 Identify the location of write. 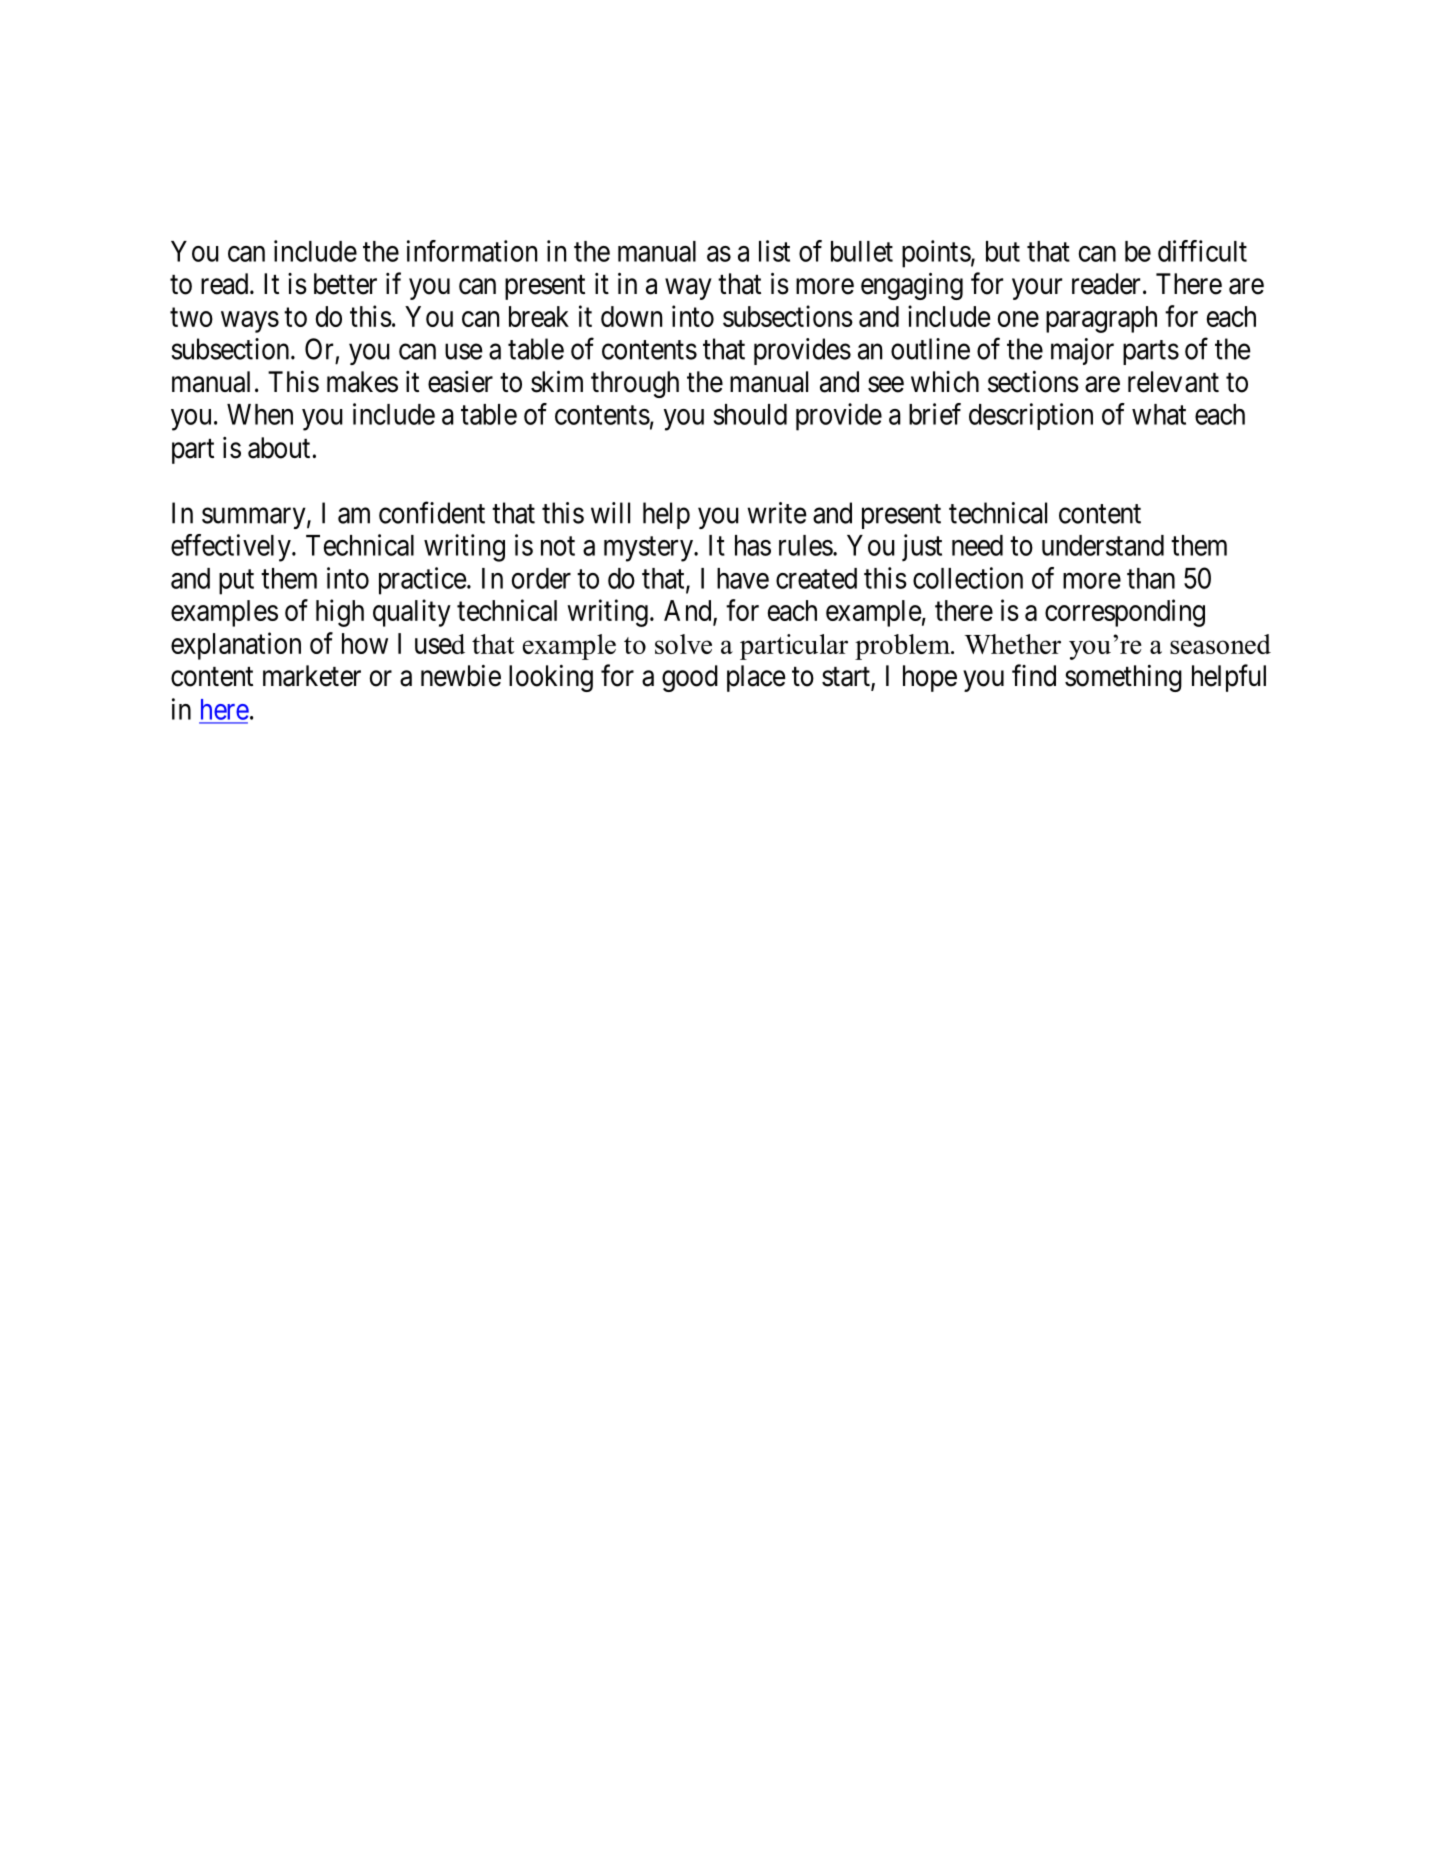
(777, 513).
